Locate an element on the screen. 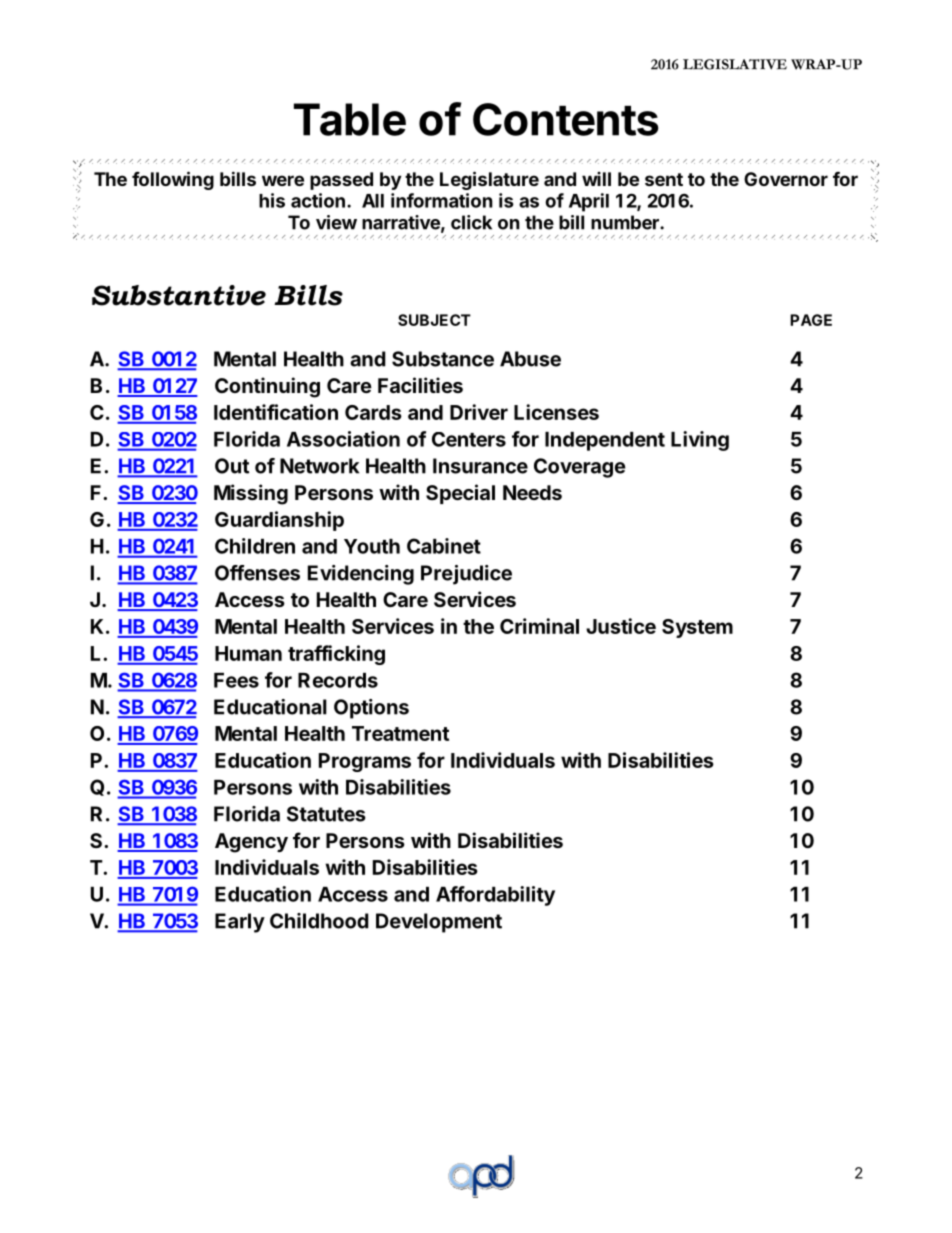 Image resolution: width=952 pixels, height=1233 pixels. Contents is located at coordinates (566, 119).
